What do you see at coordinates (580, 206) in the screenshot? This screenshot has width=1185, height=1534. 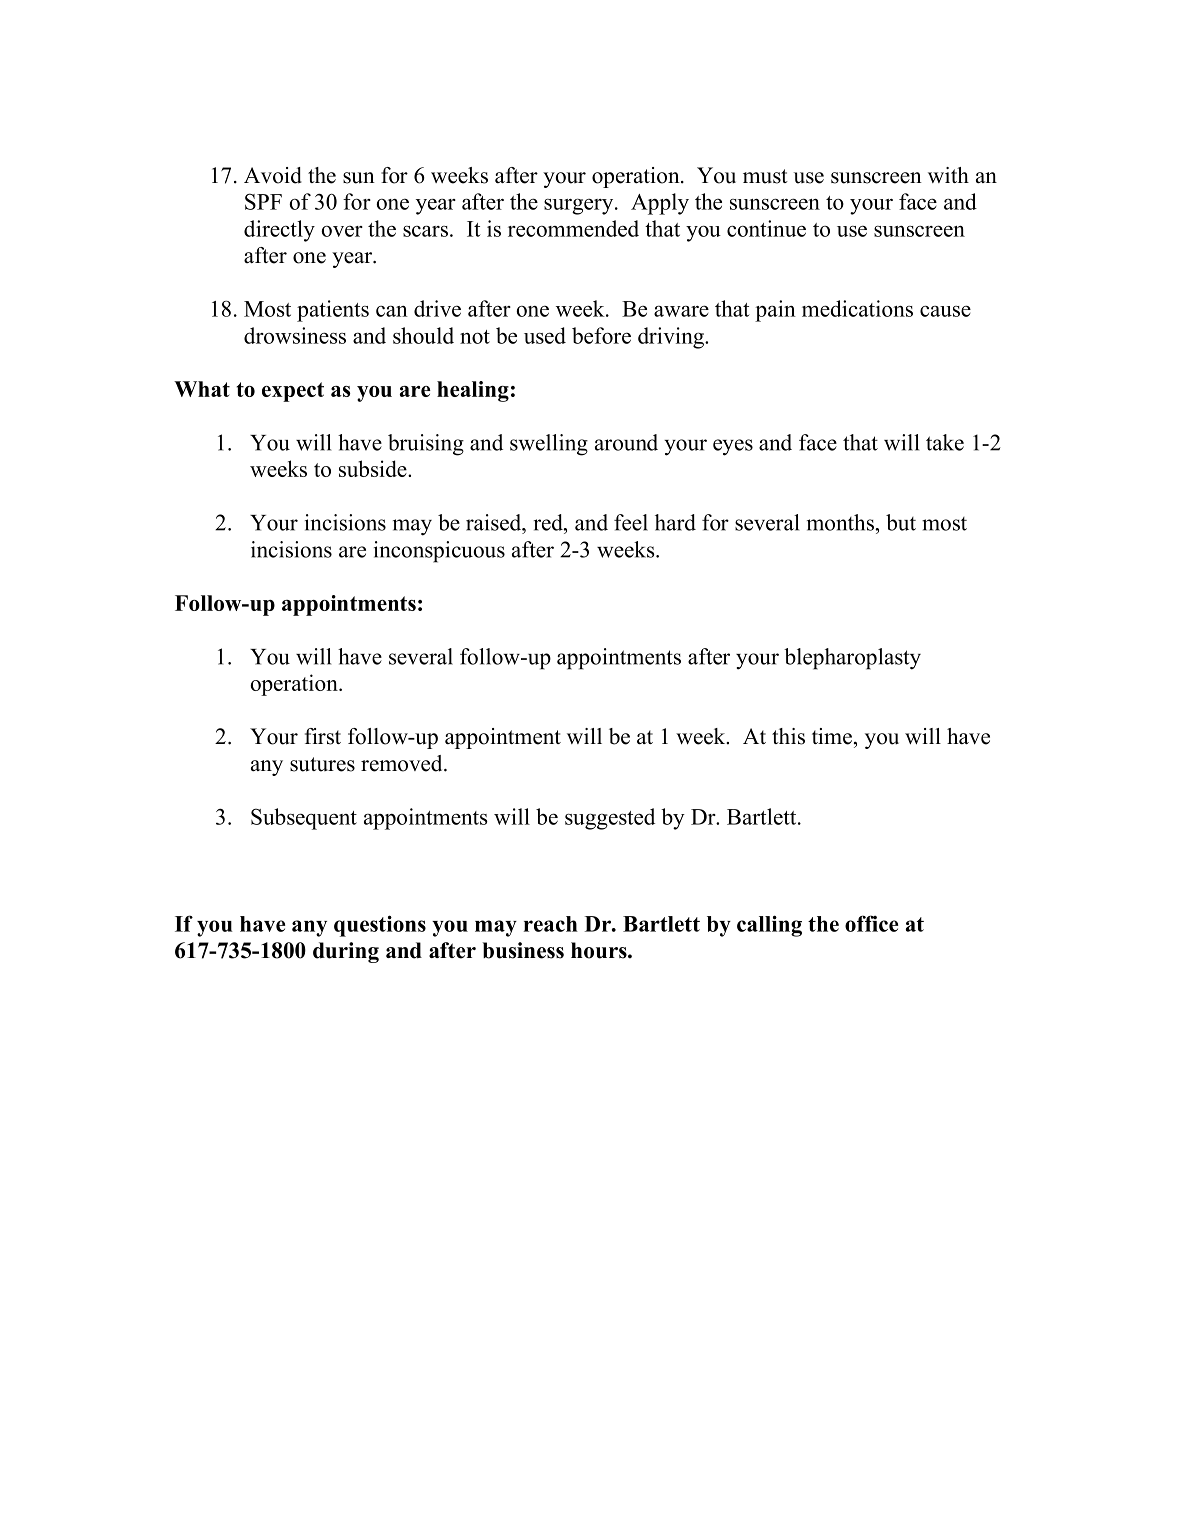 I see `surgery` at bounding box center [580, 206].
